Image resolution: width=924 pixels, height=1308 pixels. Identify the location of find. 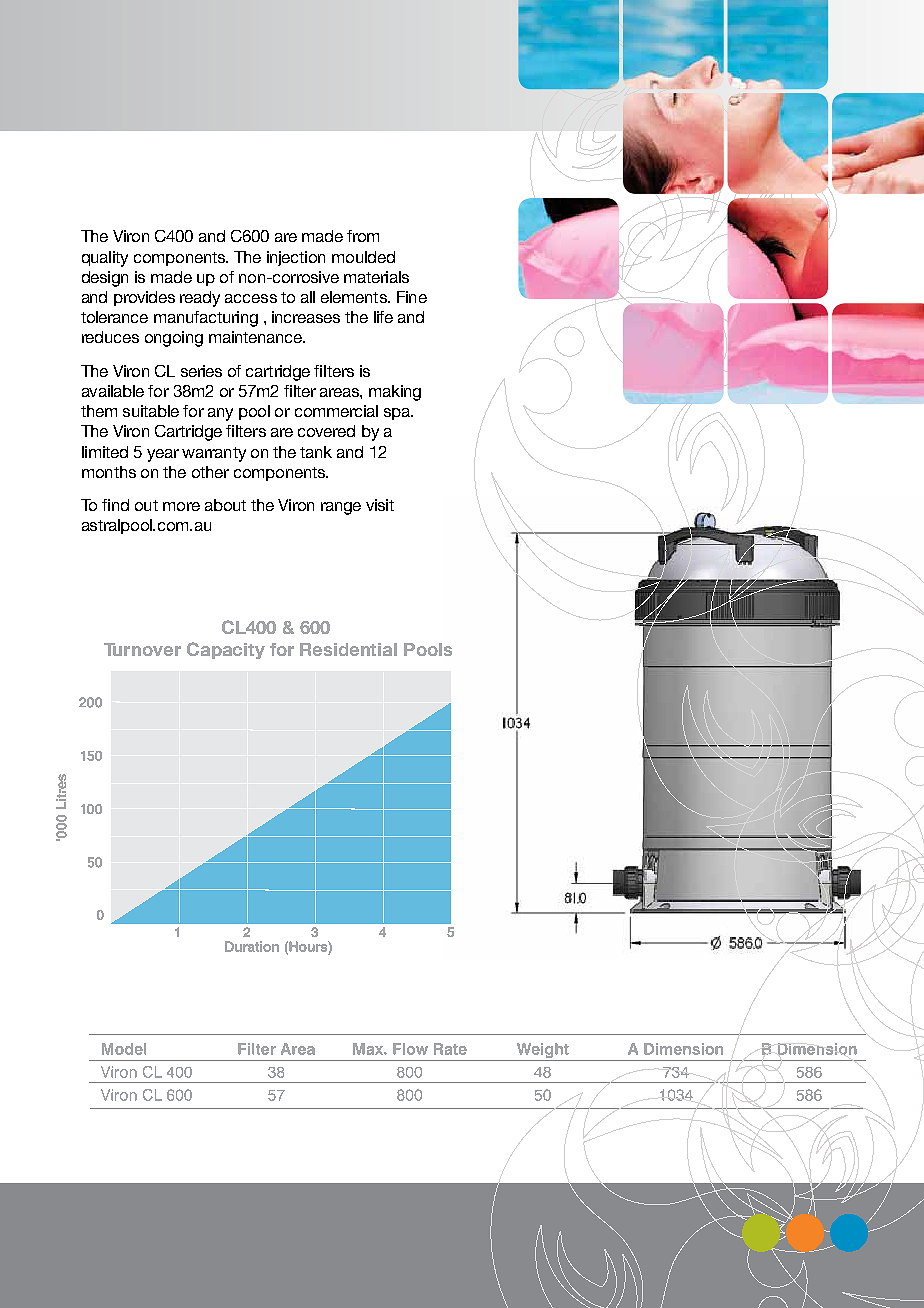
(115, 505).
